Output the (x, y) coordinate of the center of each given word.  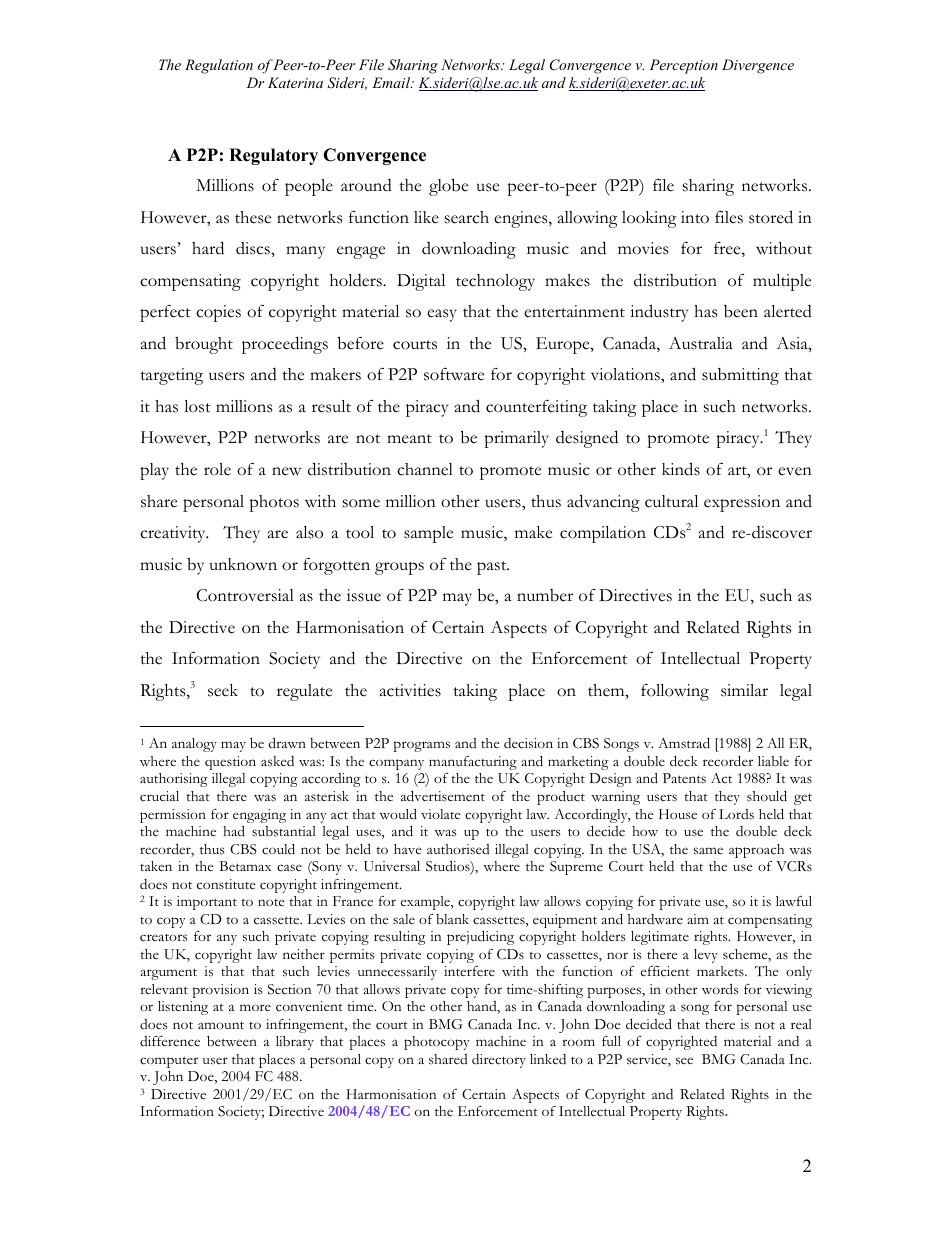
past (493, 568)
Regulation (219, 66)
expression (742, 503)
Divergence (758, 66)
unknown (243, 564)
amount (221, 1025)
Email (392, 82)
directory (499, 1061)
